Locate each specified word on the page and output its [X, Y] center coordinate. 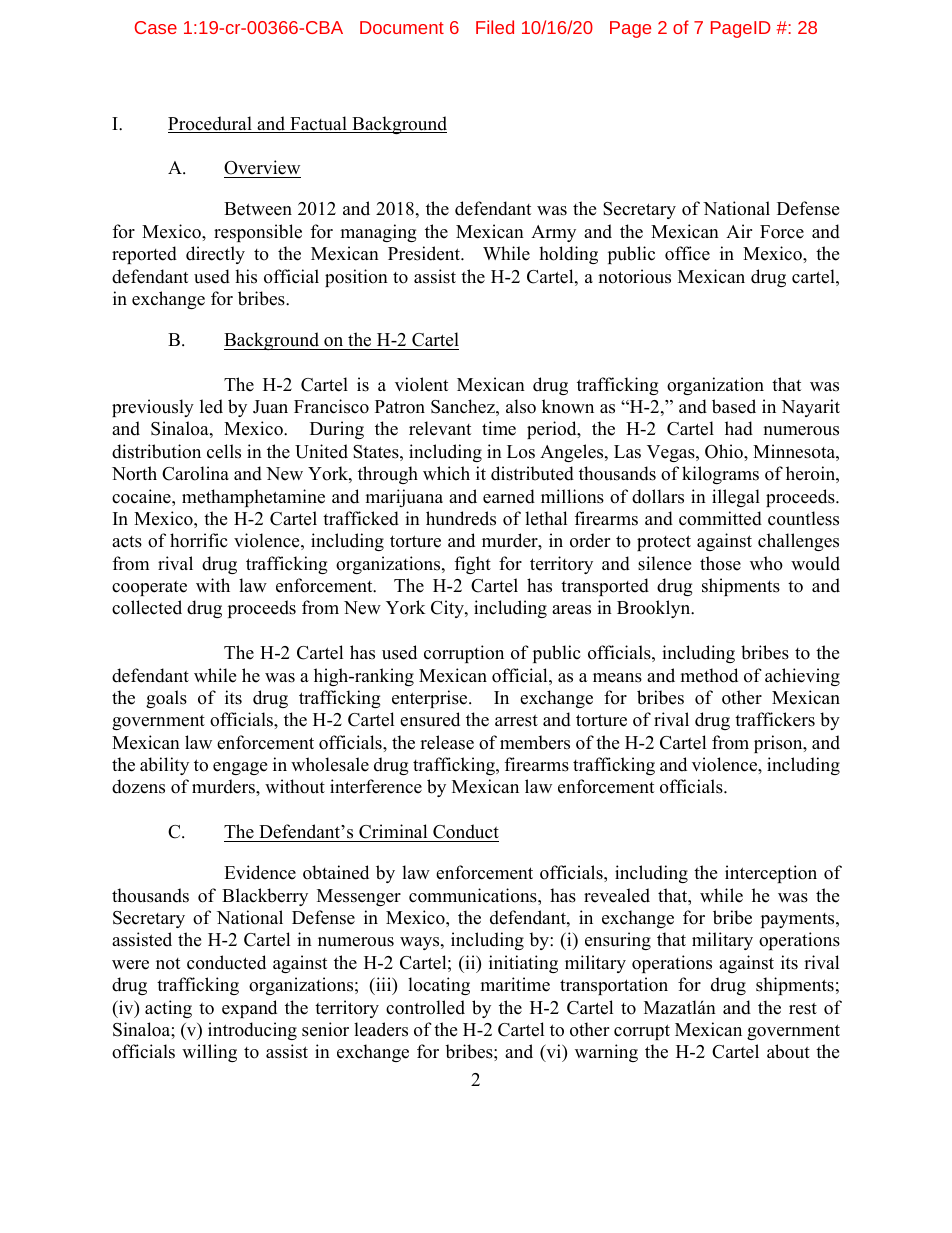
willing [209, 1053]
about [788, 1051]
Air [739, 231]
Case [156, 27]
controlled [425, 1007]
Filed [495, 27]
